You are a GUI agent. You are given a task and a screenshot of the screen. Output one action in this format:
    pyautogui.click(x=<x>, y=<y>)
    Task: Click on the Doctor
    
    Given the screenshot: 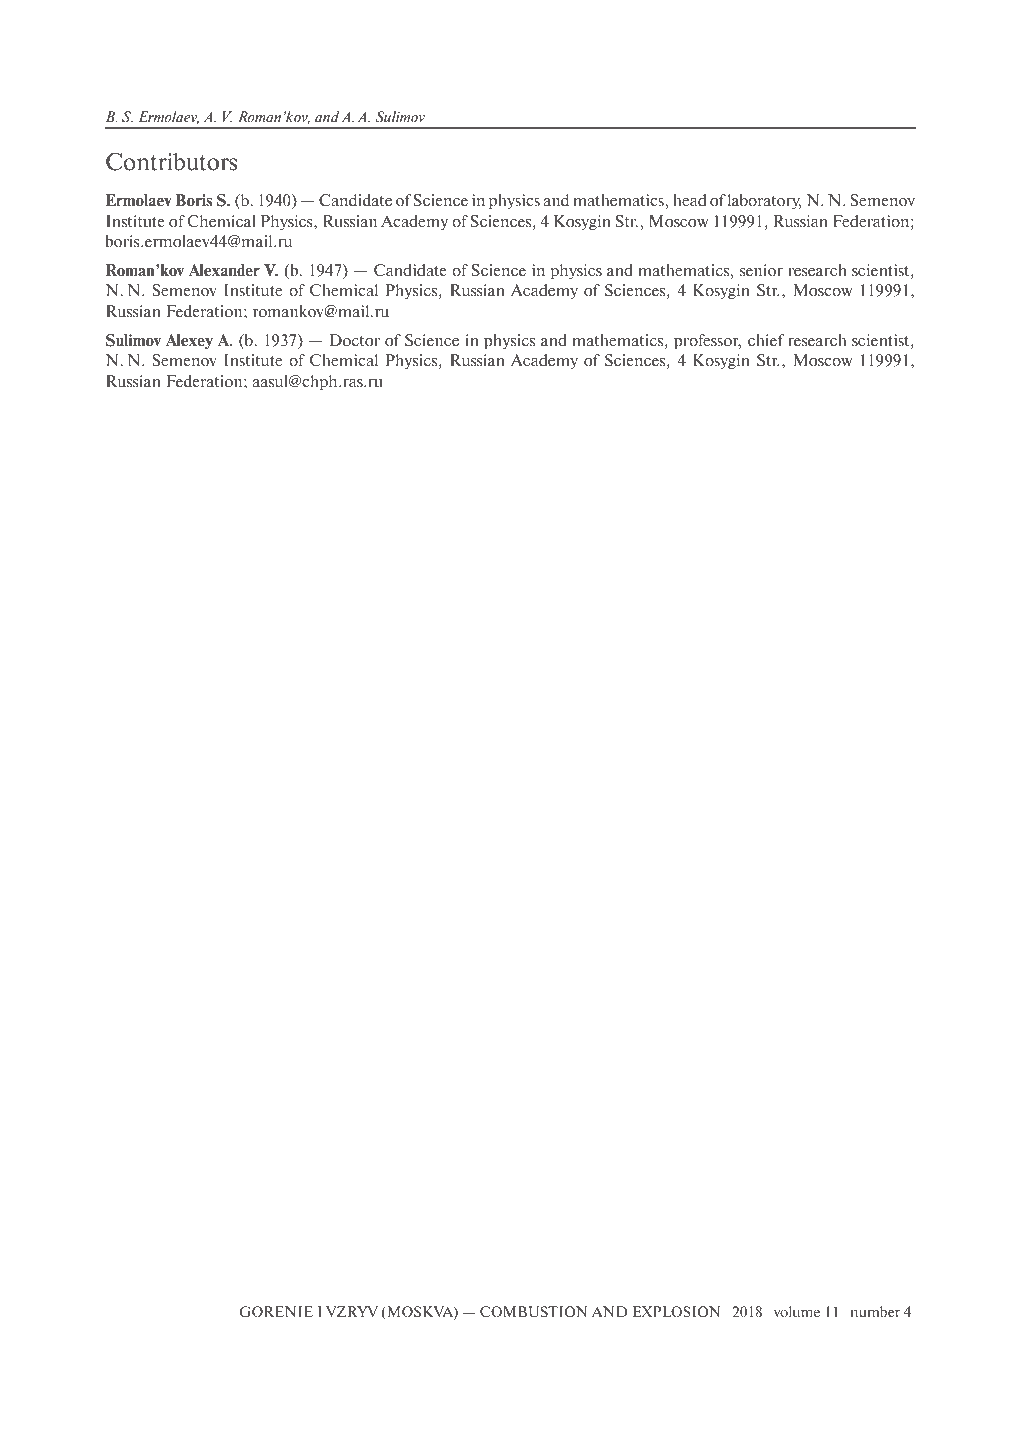 What is the action you would take?
    pyautogui.click(x=354, y=340)
